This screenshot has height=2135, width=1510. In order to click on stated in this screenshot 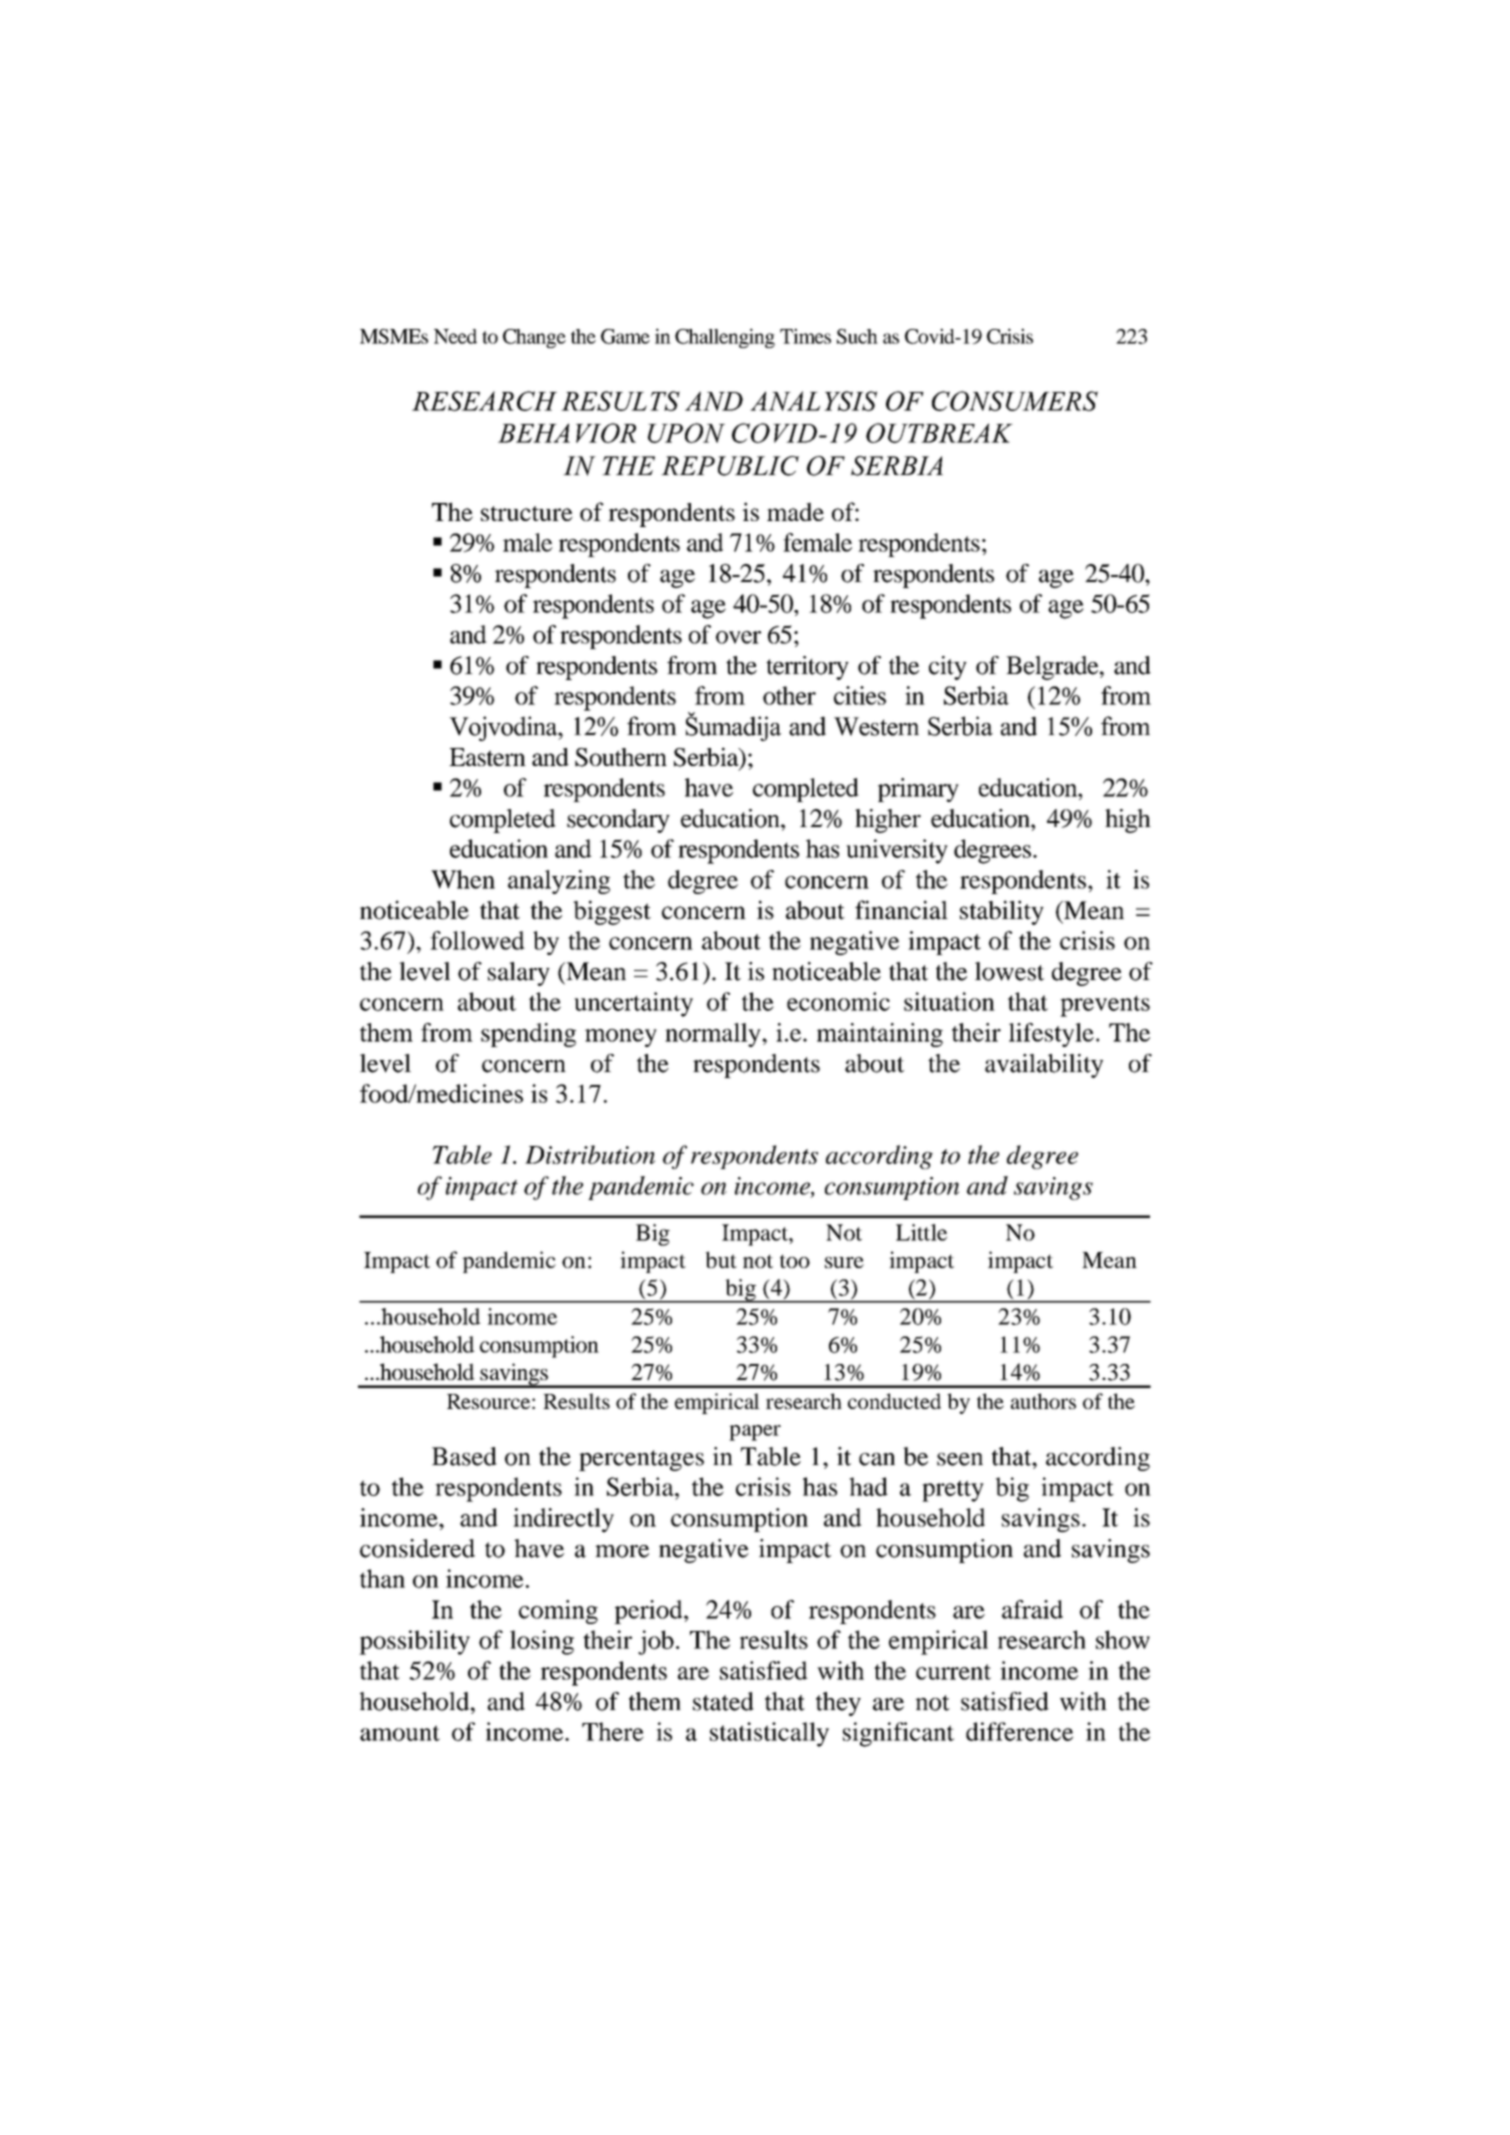, I will do `click(723, 1701)`.
